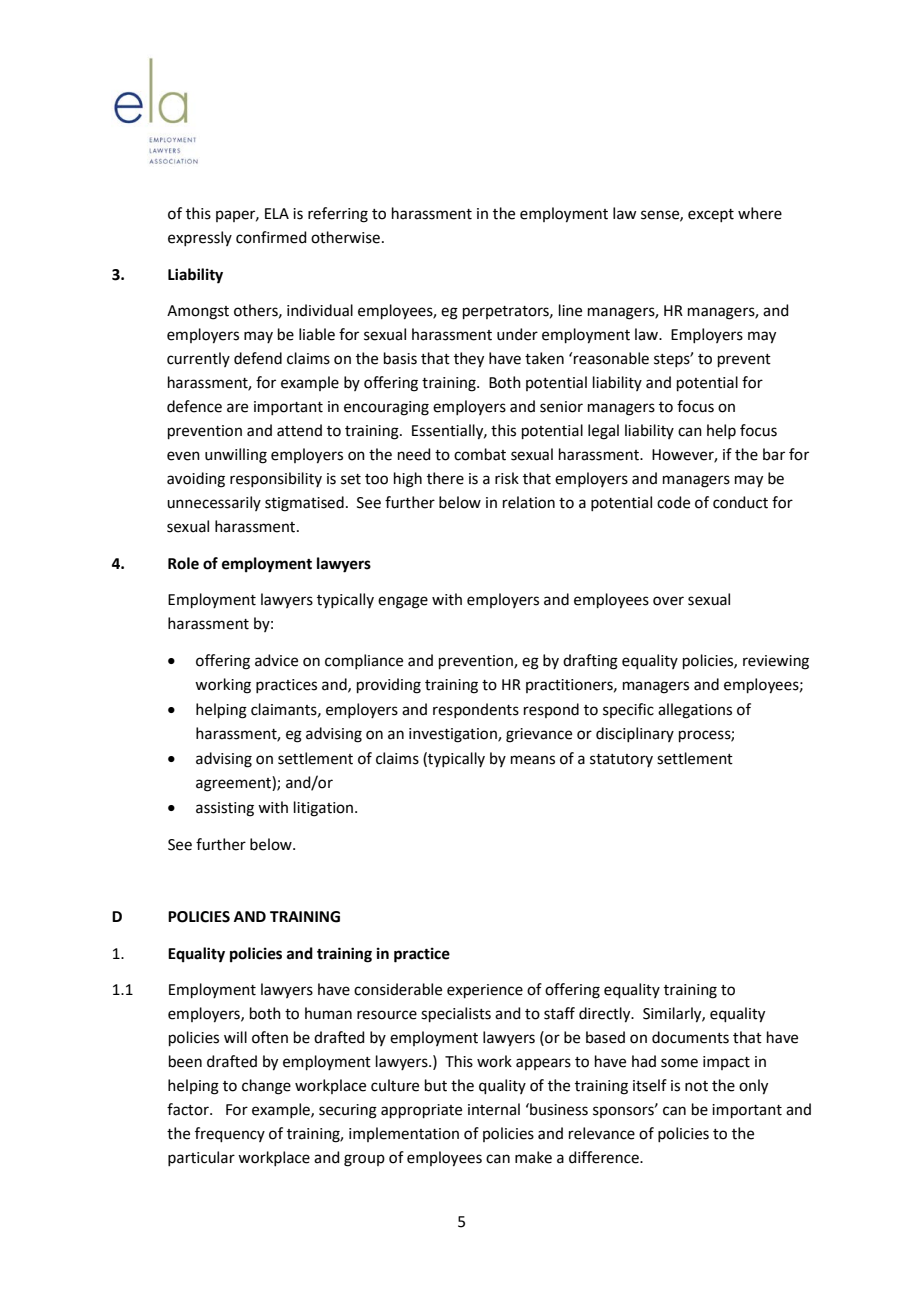  Describe the element at coordinates (271, 237) in the screenshot. I see `confirmed` at that location.
